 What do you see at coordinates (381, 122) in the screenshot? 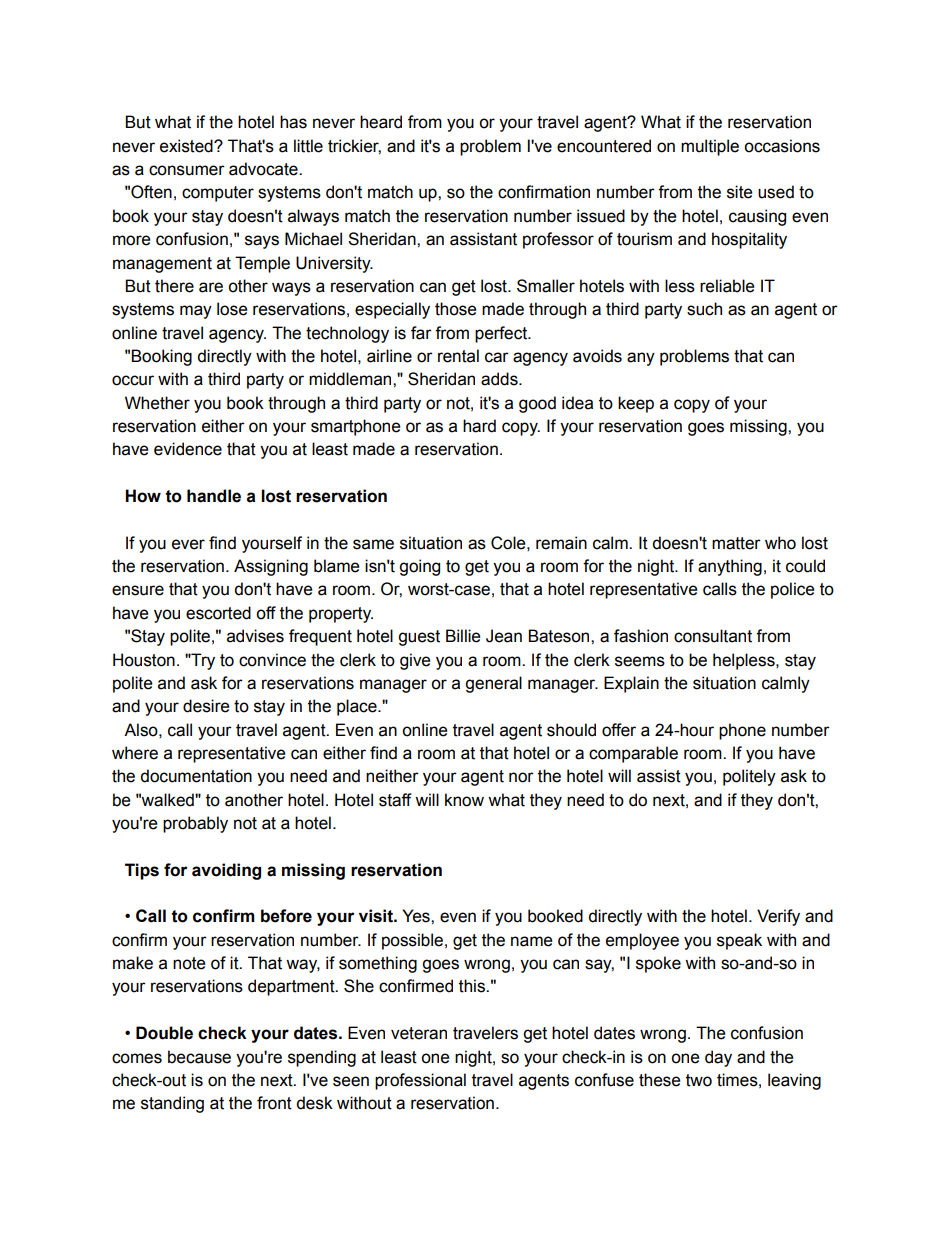
I see `heard` at bounding box center [381, 122].
